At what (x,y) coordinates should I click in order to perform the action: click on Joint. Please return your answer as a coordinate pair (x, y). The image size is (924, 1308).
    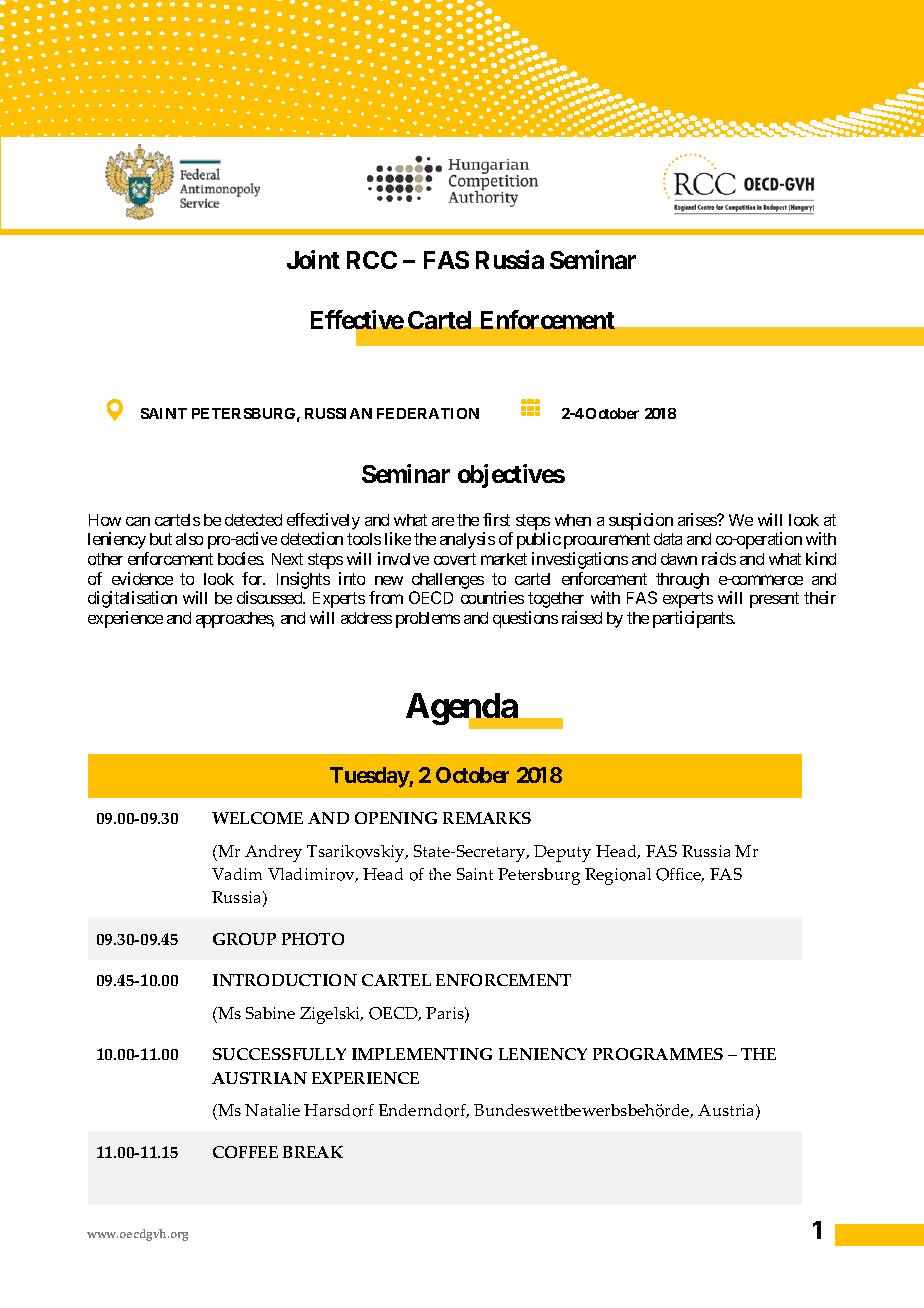
    Looking at the image, I should click on (313, 259).
